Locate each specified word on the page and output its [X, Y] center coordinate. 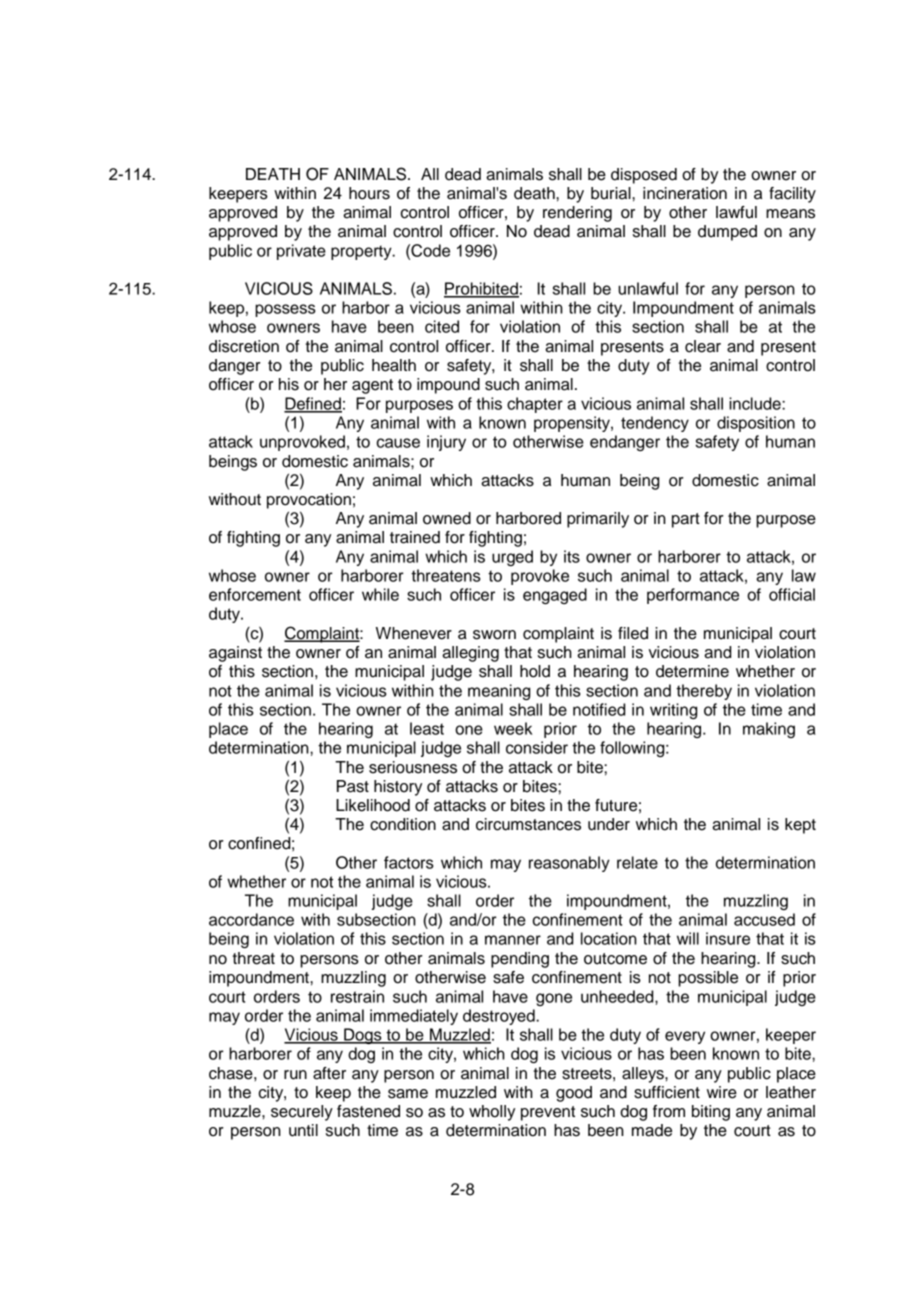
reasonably [569, 864]
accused [764, 919]
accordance [251, 919]
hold [535, 671]
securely [302, 1113]
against [235, 654]
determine [692, 671]
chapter [535, 405]
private [301, 252]
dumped [727, 233]
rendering [577, 214]
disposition [756, 424]
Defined [313, 404]
